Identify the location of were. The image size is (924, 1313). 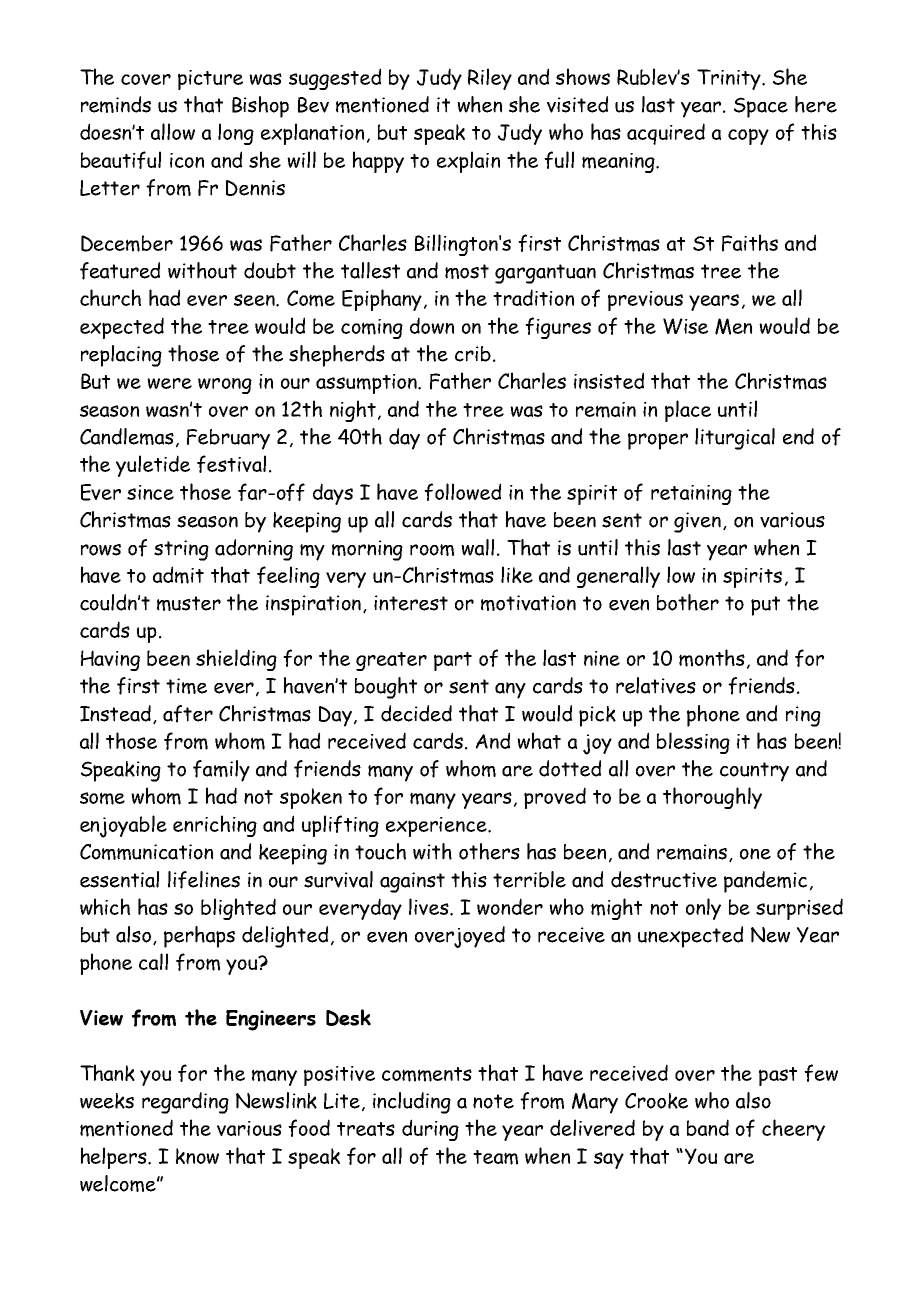
(169, 383).
